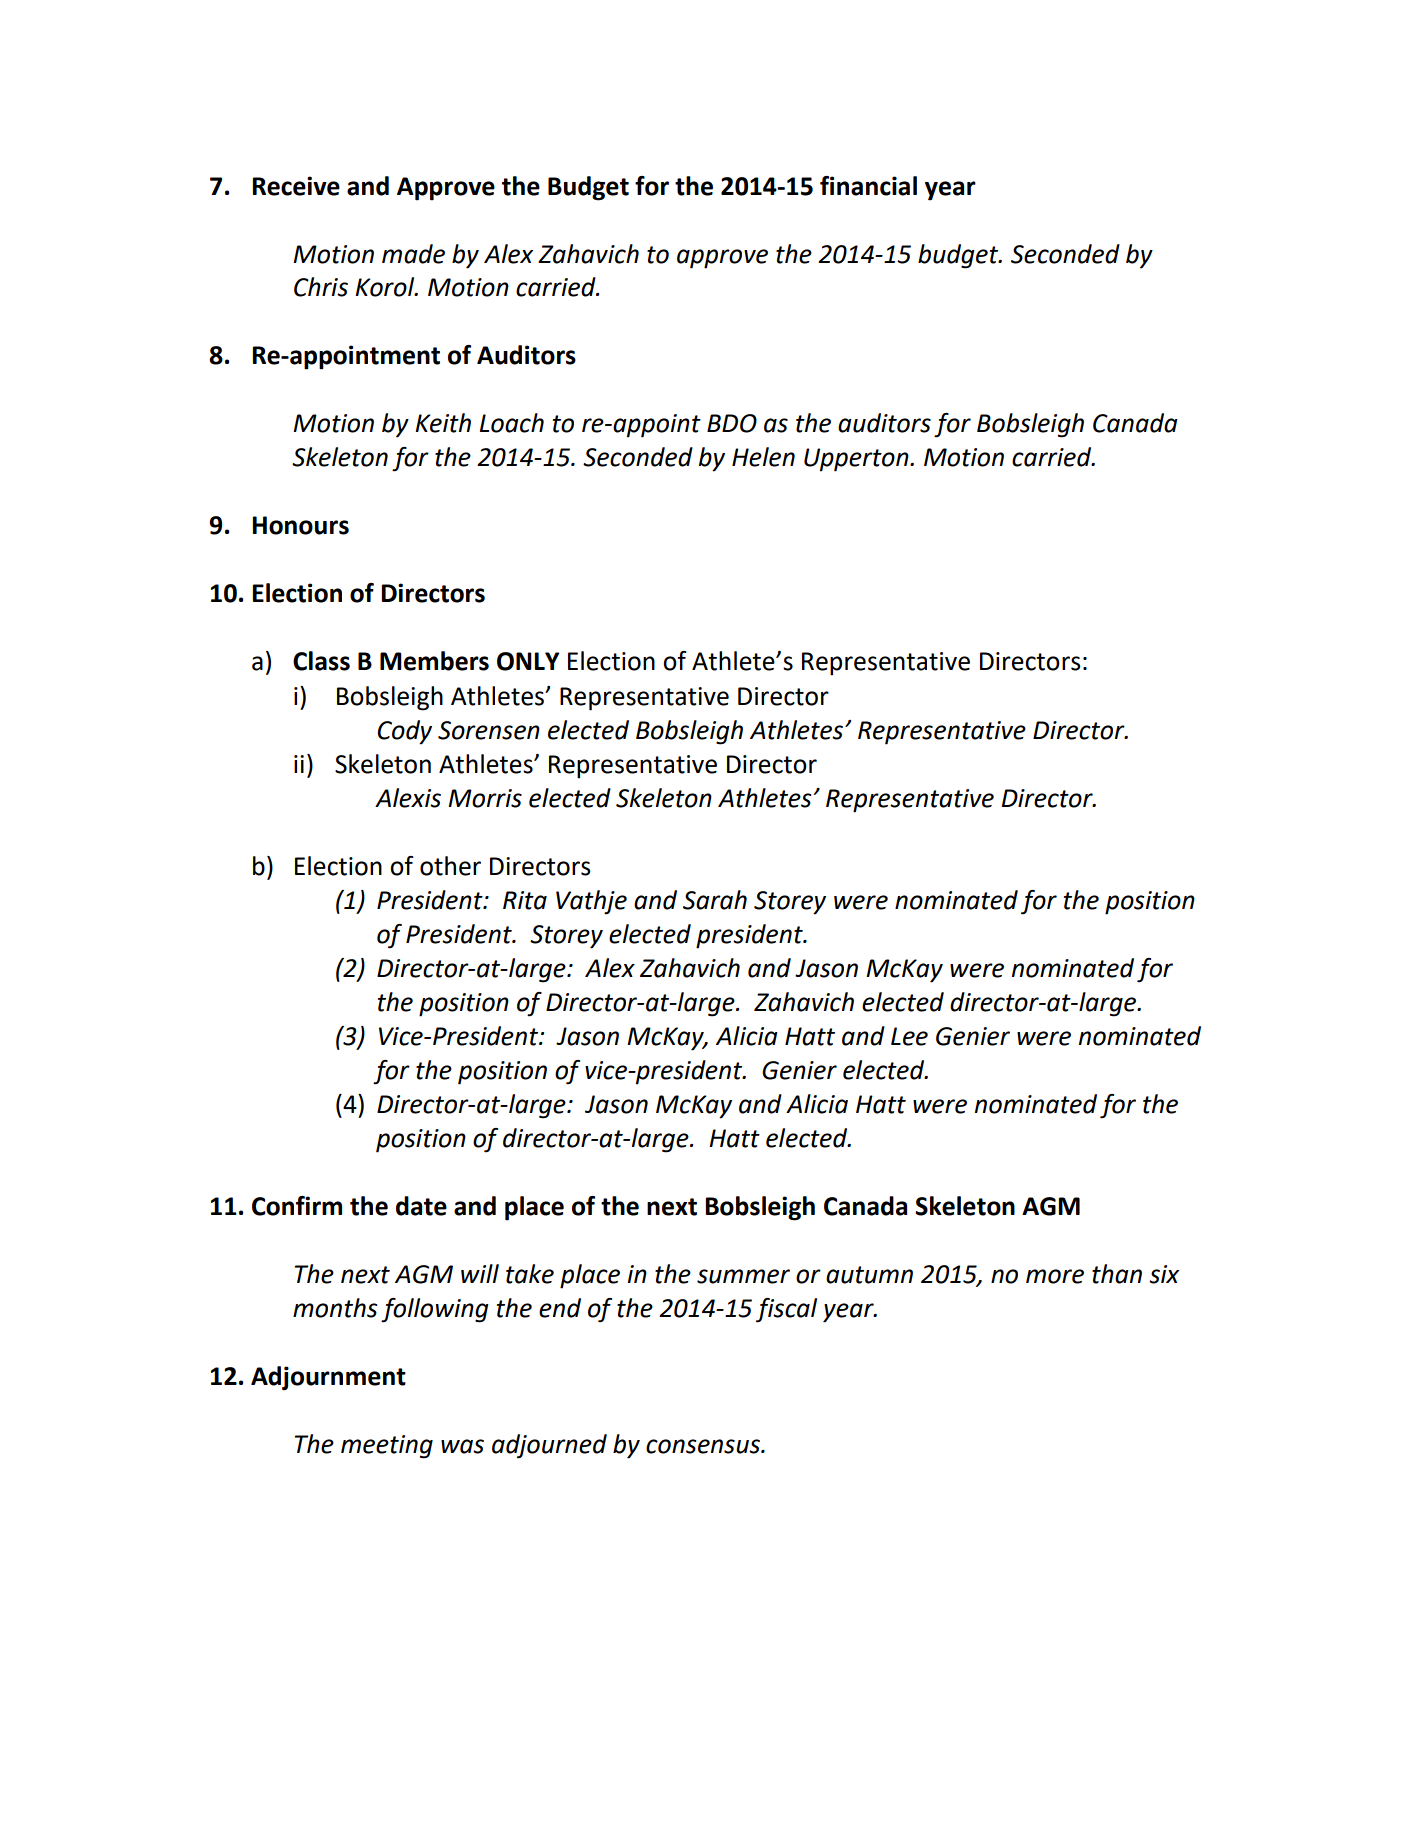  What do you see at coordinates (868, 186) in the screenshot?
I see `financial` at bounding box center [868, 186].
